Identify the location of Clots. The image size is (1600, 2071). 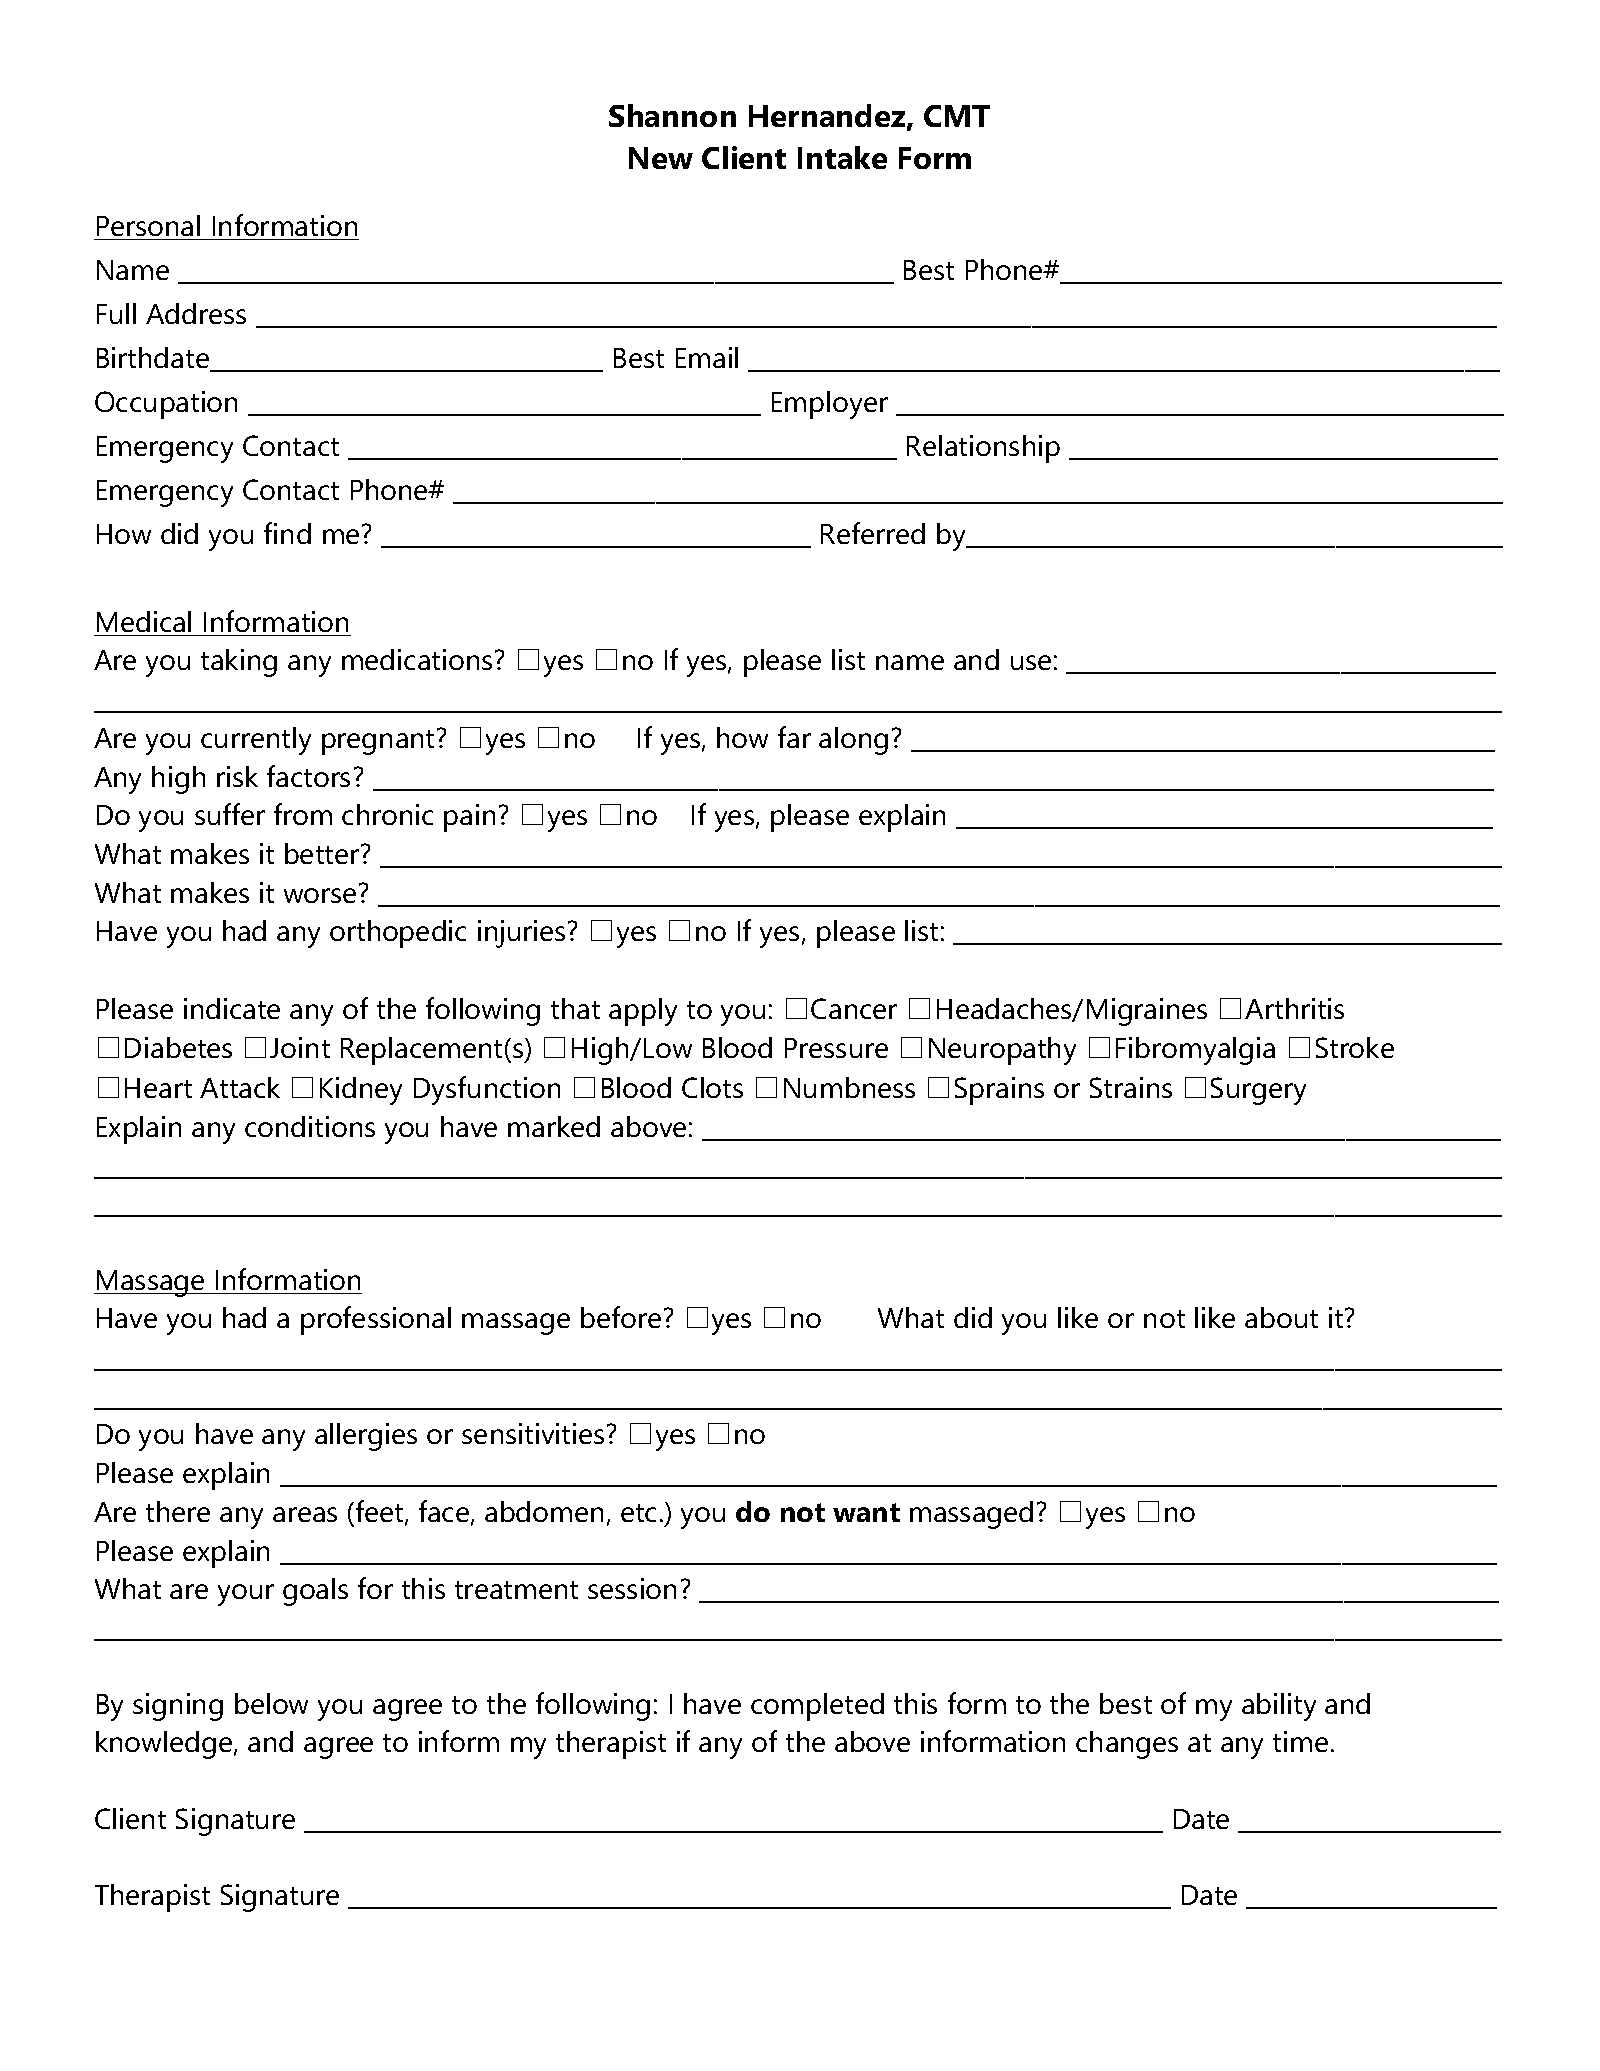
(712, 1087).
